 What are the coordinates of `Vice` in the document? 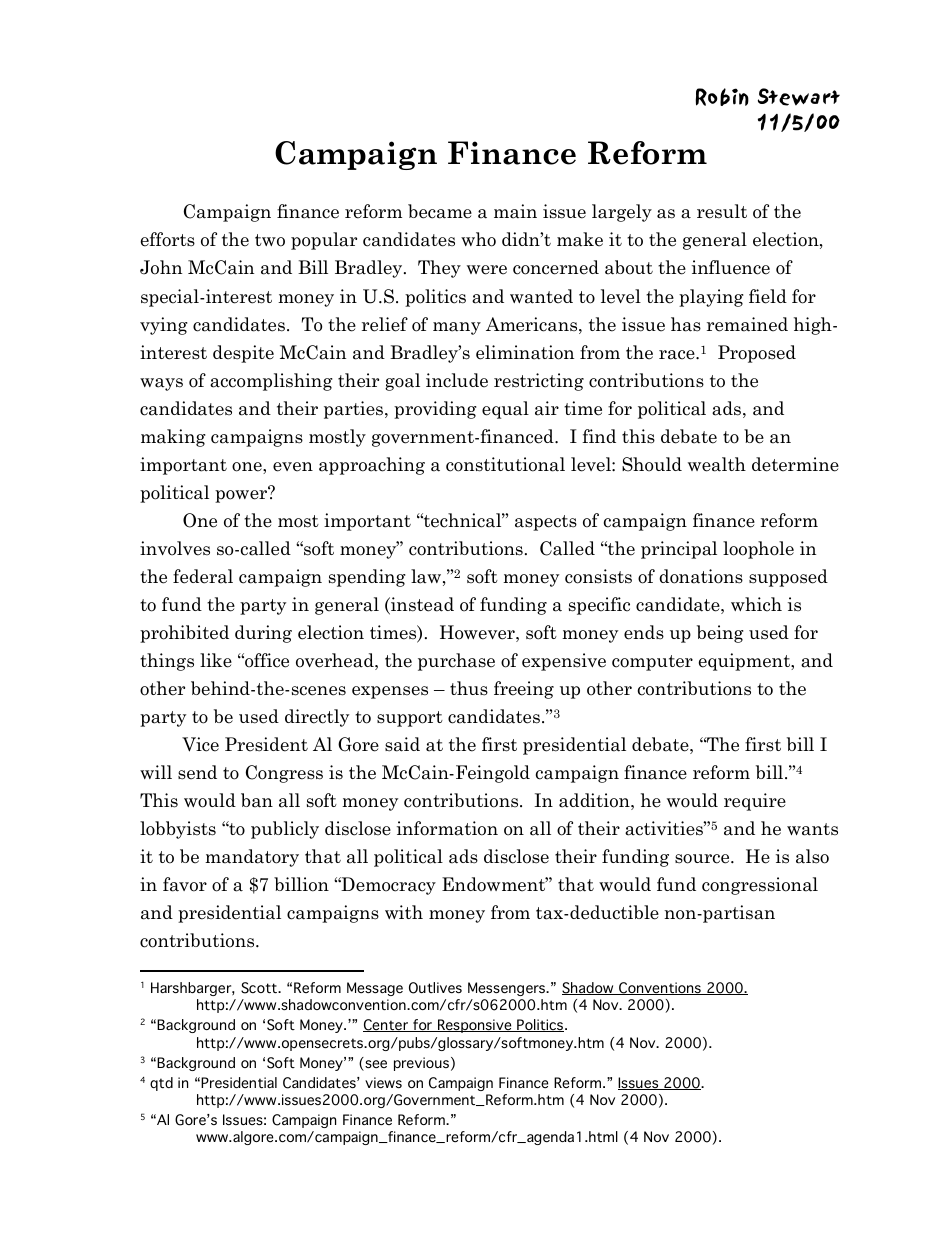 It's located at (200, 744).
